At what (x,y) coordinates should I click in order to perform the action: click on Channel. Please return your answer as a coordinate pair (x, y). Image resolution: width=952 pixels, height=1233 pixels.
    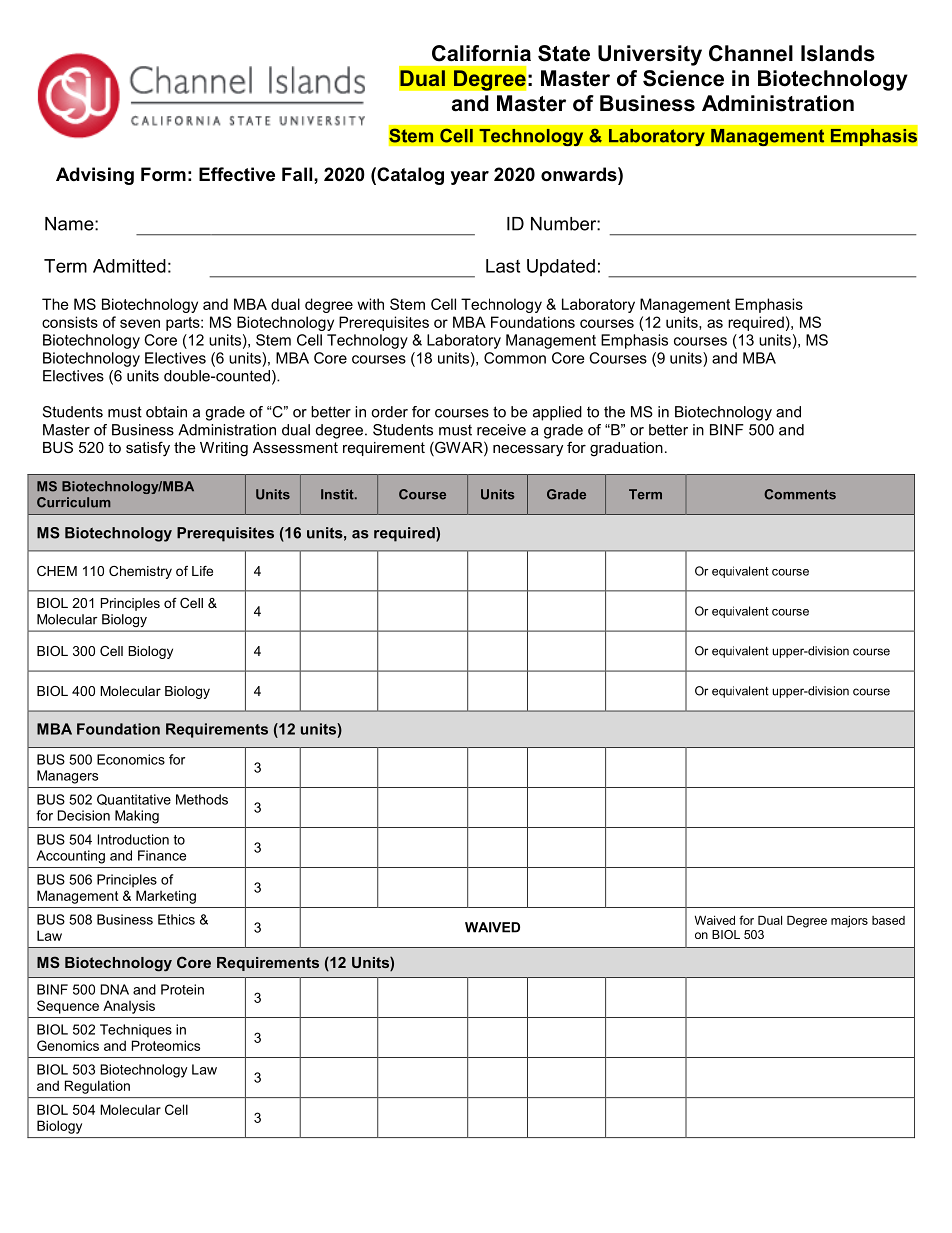
    Looking at the image, I should click on (751, 53).
